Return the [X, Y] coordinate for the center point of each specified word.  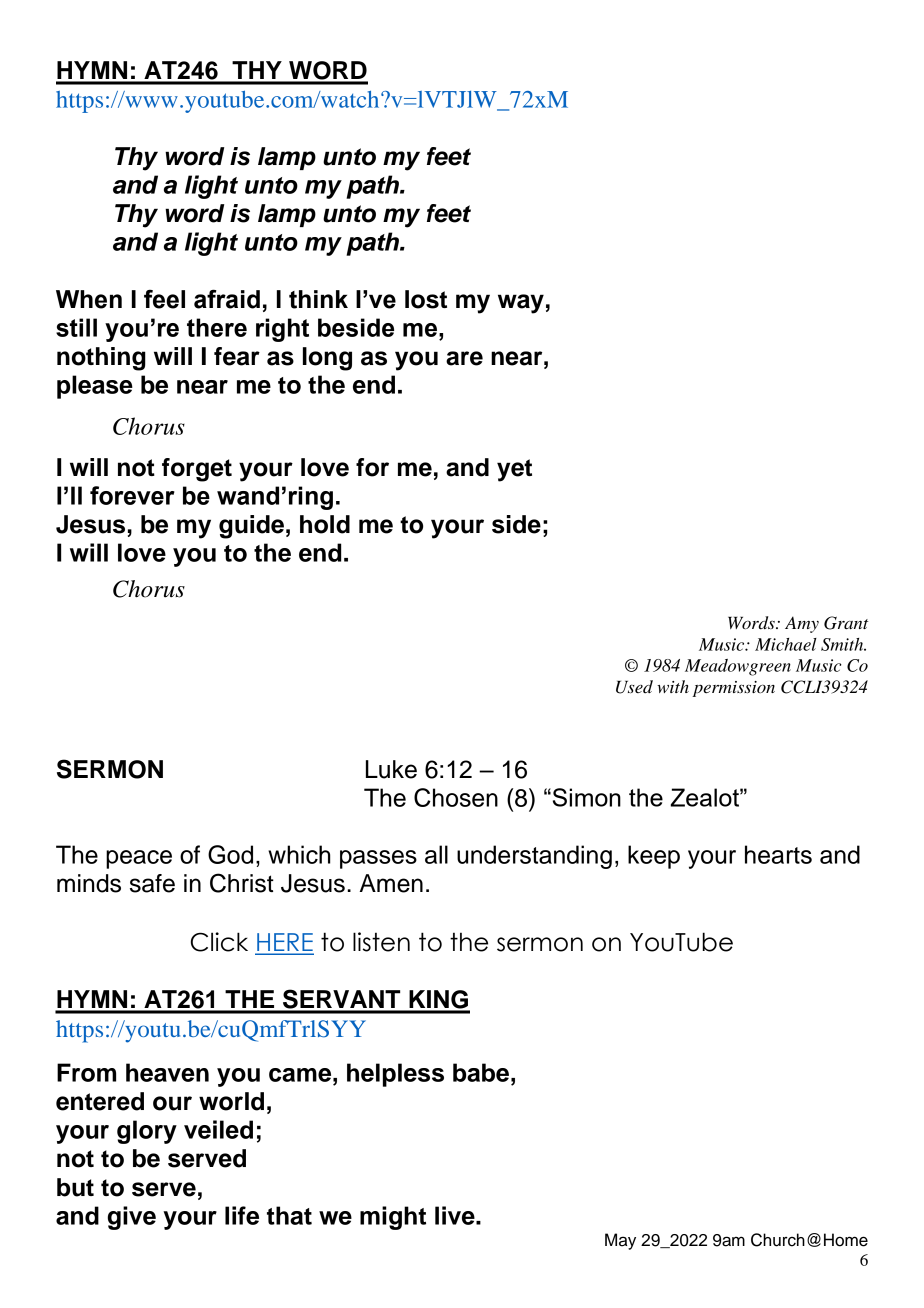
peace [139, 859]
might [393, 1218]
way [521, 304]
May [620, 1241]
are [464, 358]
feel [164, 299]
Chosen [456, 797]
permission [733, 689]
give [132, 1218]
